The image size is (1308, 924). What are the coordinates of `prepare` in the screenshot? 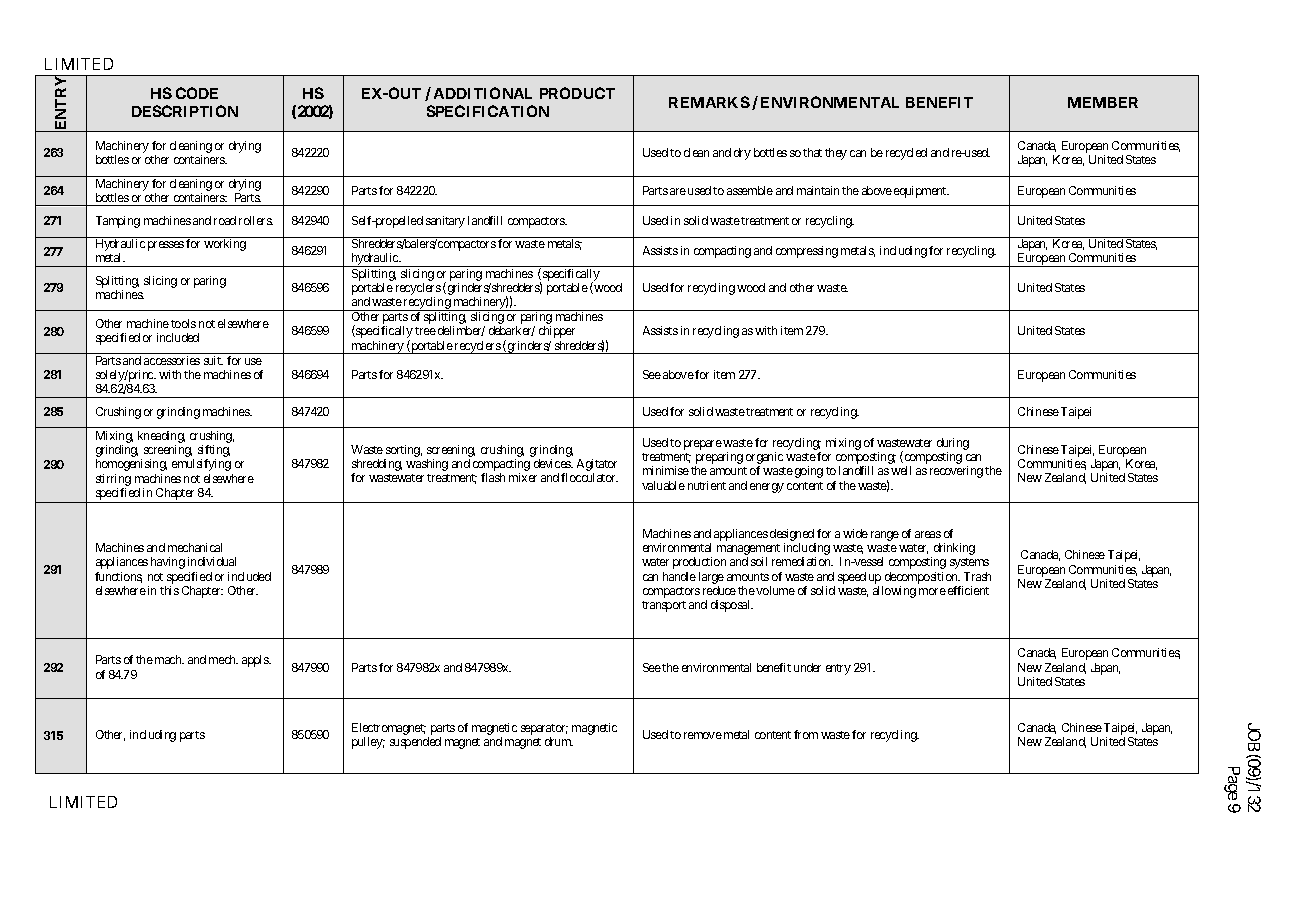 It's located at (703, 445).
